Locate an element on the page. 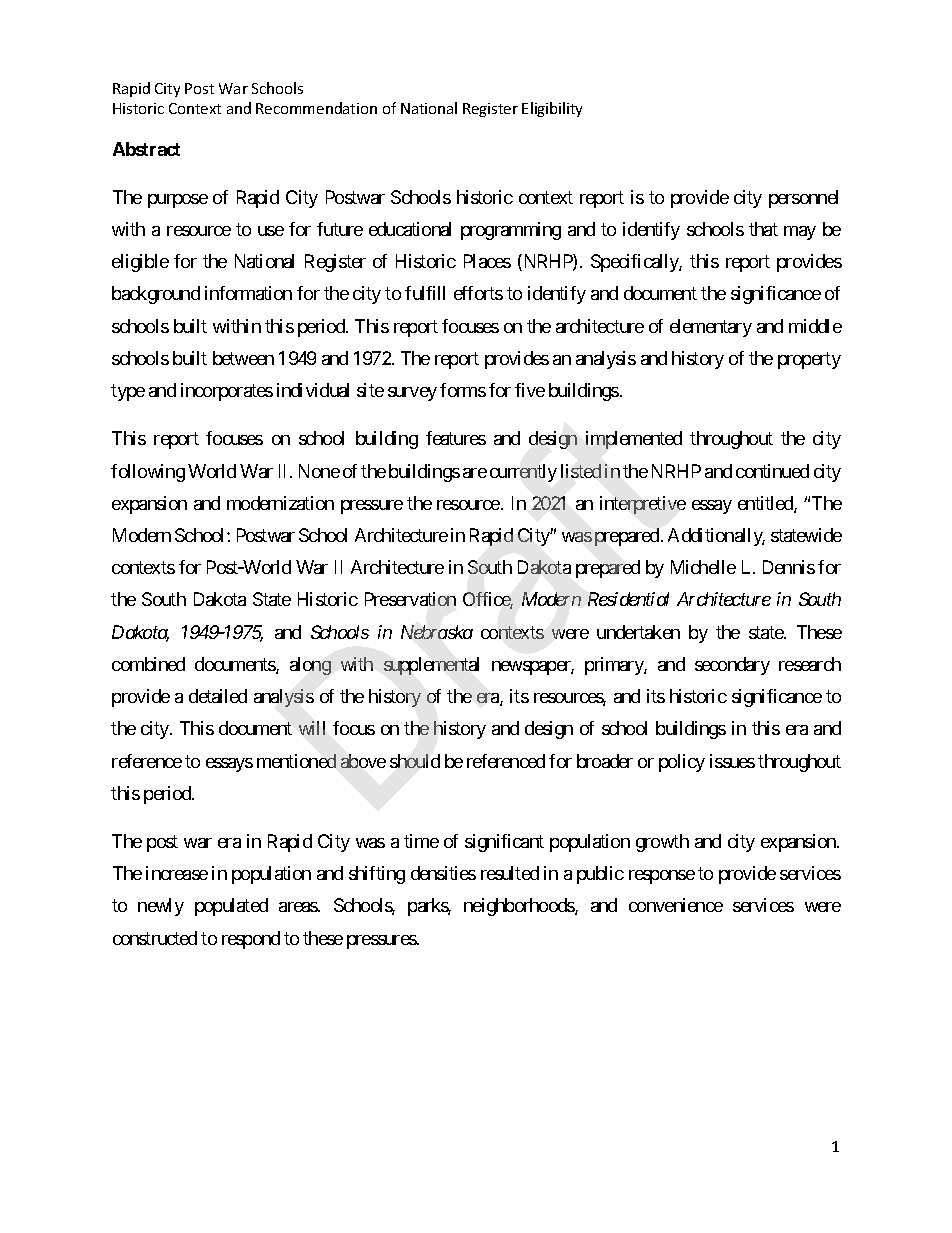 Image resolution: width=952 pixels, height=1233 pixels. elementary is located at coordinates (711, 328).
